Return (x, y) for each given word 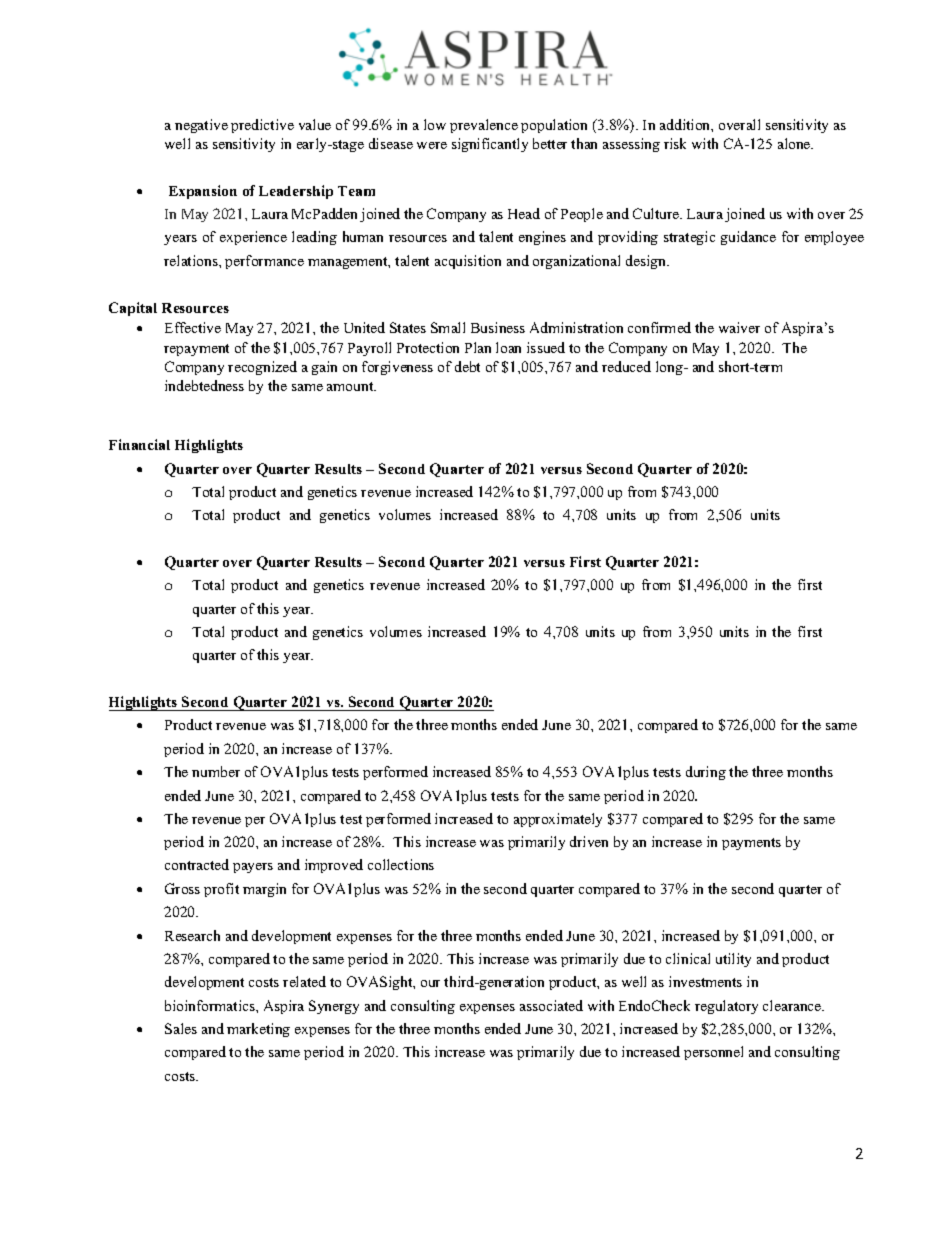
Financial (139, 444)
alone (795, 143)
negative (201, 126)
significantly (490, 145)
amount (351, 386)
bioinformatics (211, 1005)
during (706, 773)
